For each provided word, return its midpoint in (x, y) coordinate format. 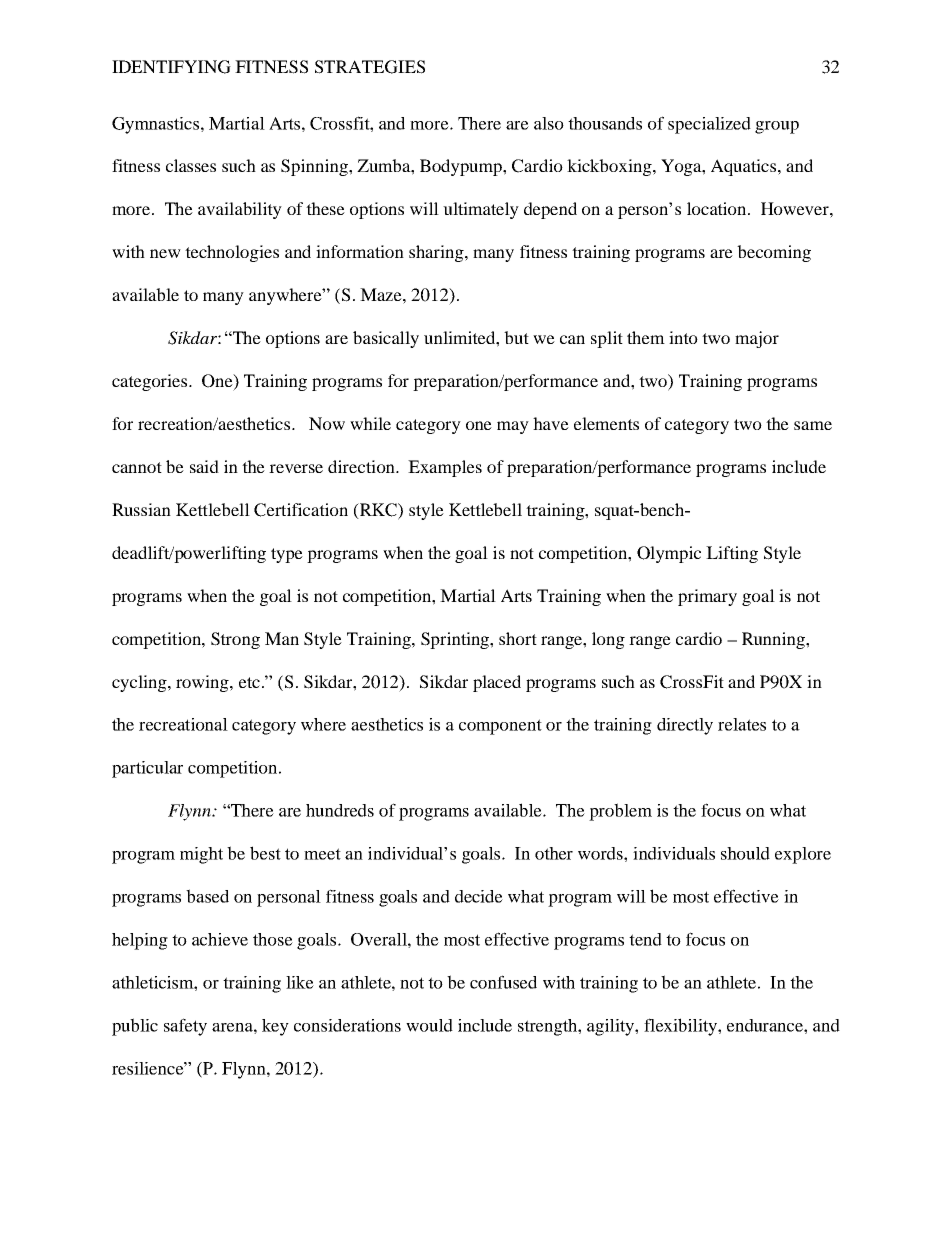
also (549, 123)
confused (503, 982)
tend (645, 939)
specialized (709, 125)
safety (185, 1027)
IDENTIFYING (171, 67)
